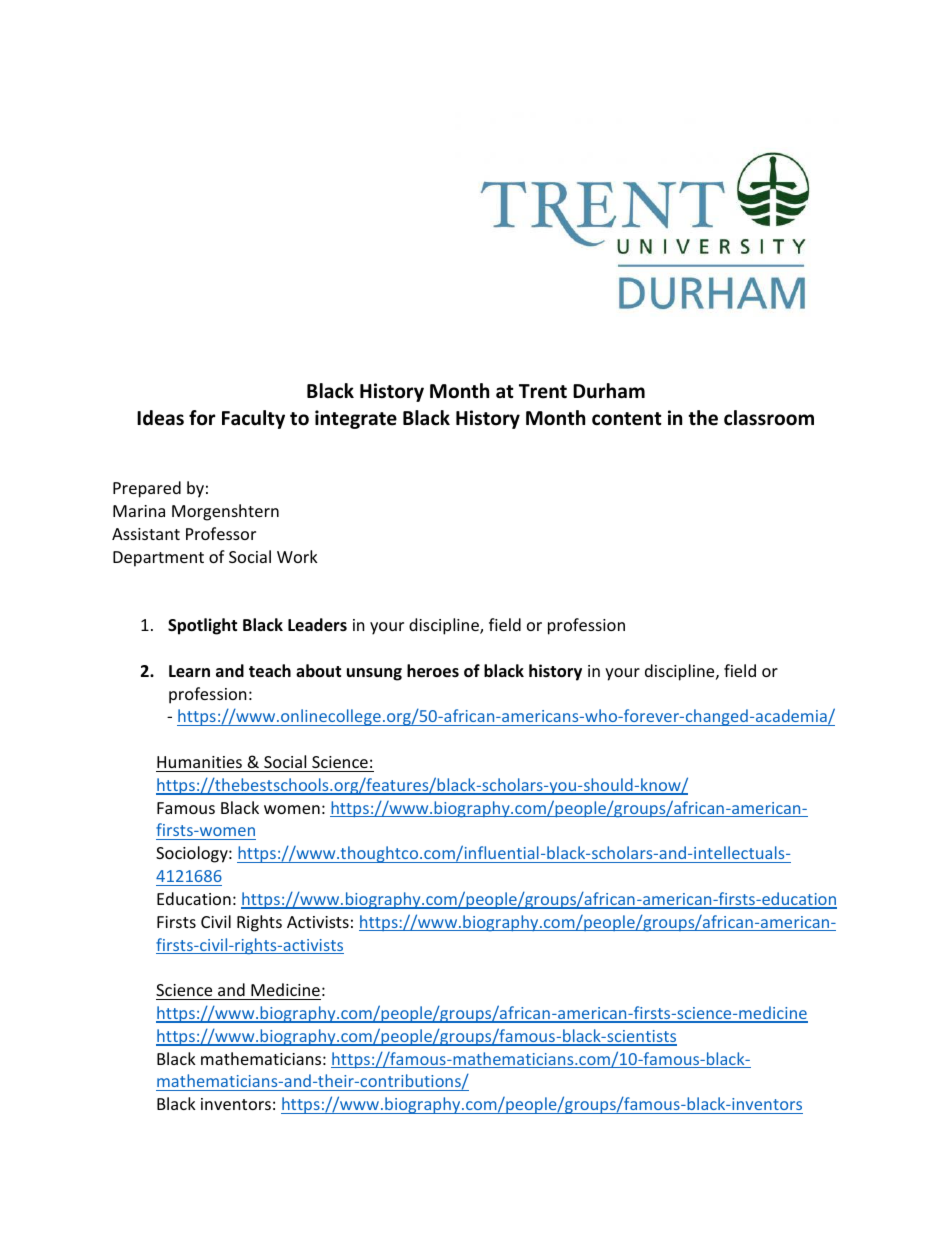 This page has height=1233, width=952. What do you see at coordinates (356, 419) in the page?
I see `integrate` at bounding box center [356, 419].
